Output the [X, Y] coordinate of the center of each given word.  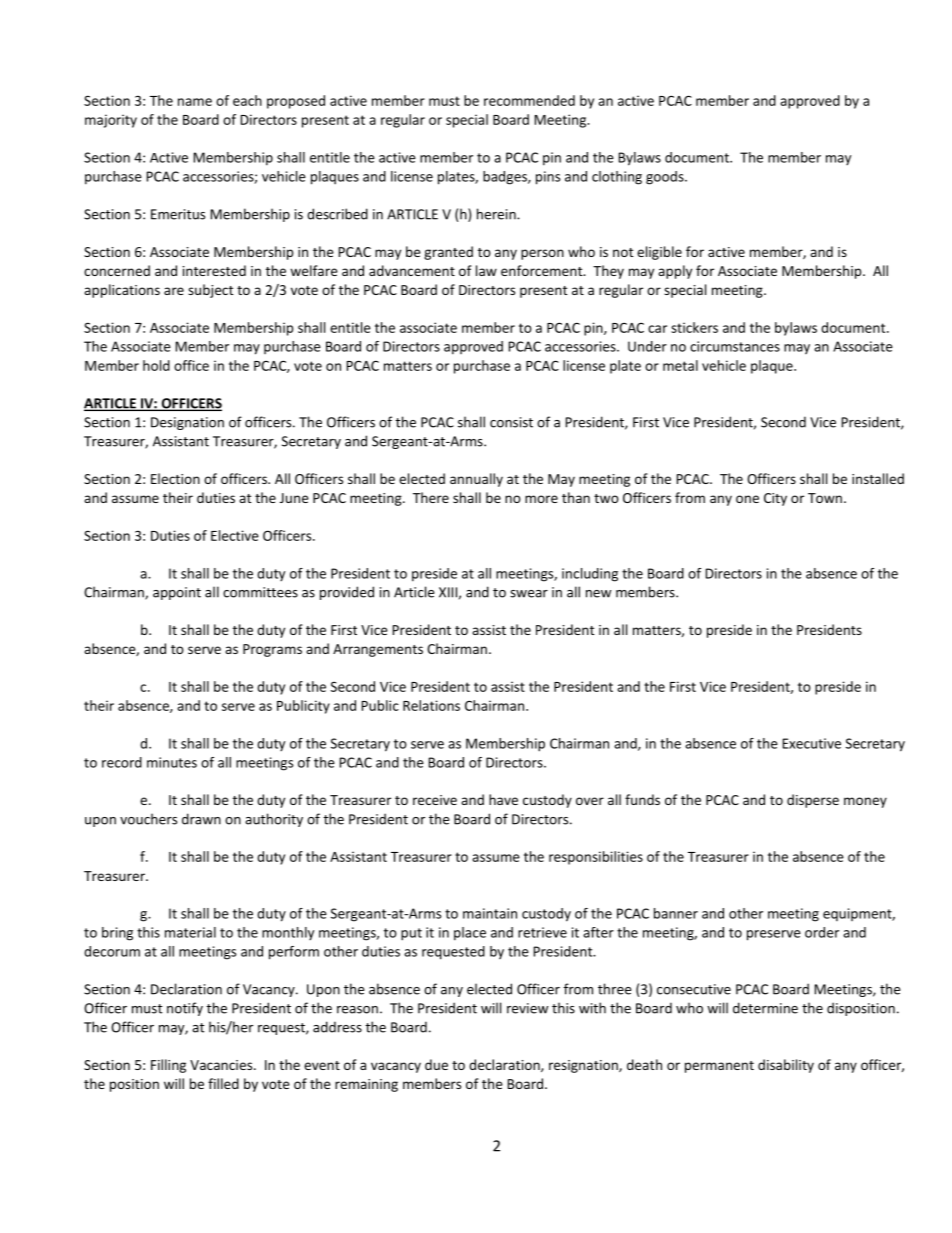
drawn [201, 819]
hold [156, 365]
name [195, 102]
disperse [813, 801]
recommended [529, 100]
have [503, 799]
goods [666, 178]
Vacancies [222, 1065]
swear [529, 594]
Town [825, 498]
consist [511, 422]
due [436, 1064]
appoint [177, 593]
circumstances [735, 346]
